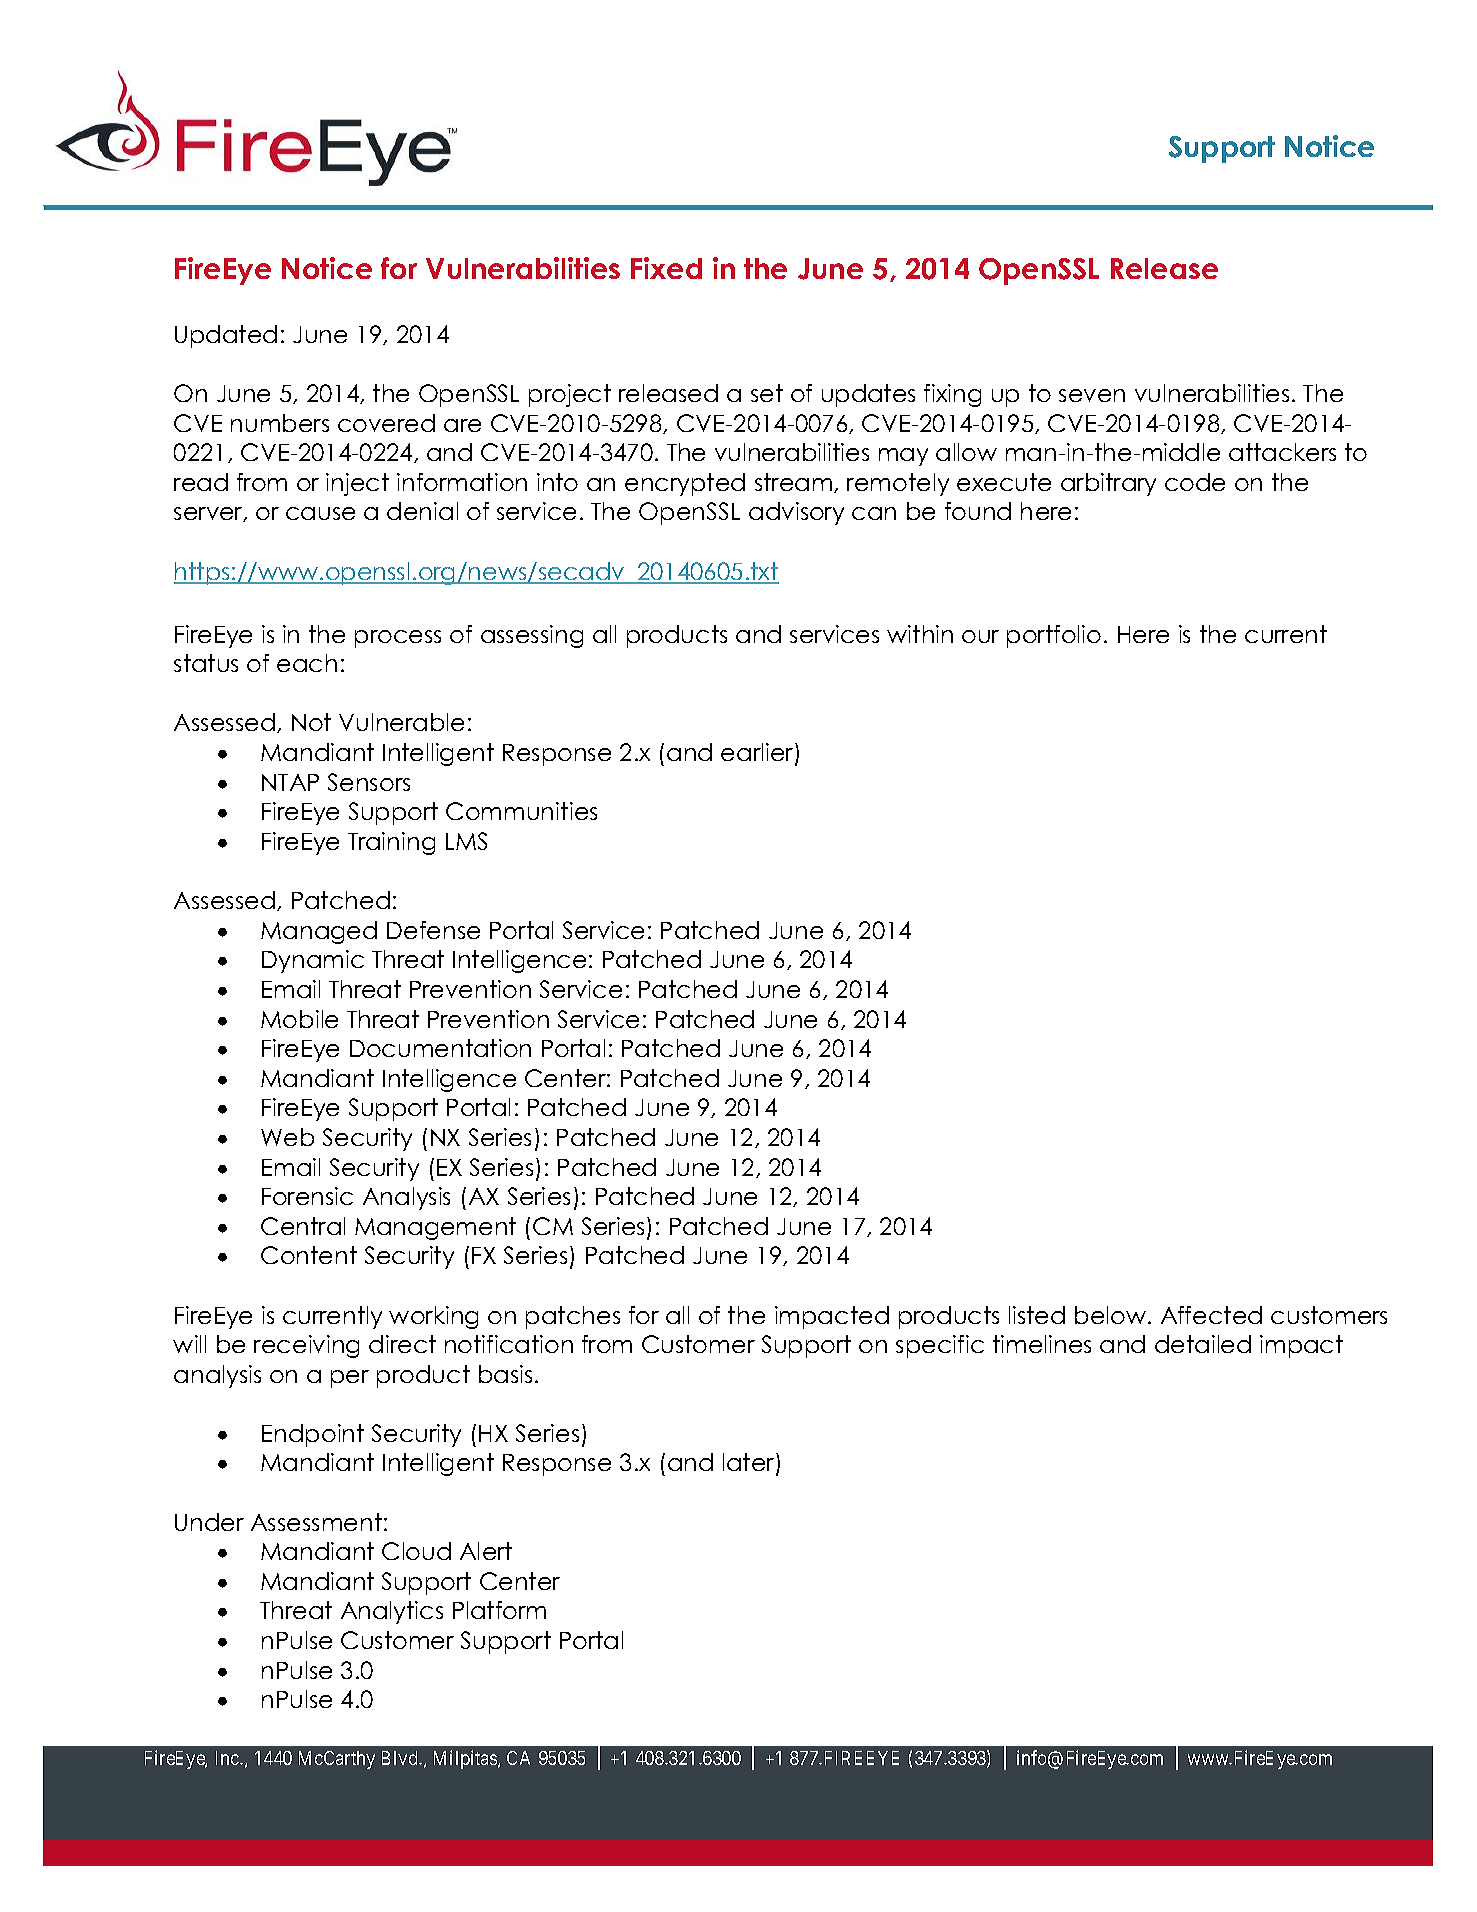 The height and width of the page is (1912, 1477). Describe the element at coordinates (573, 1317) in the page. I see `patches` at that location.
